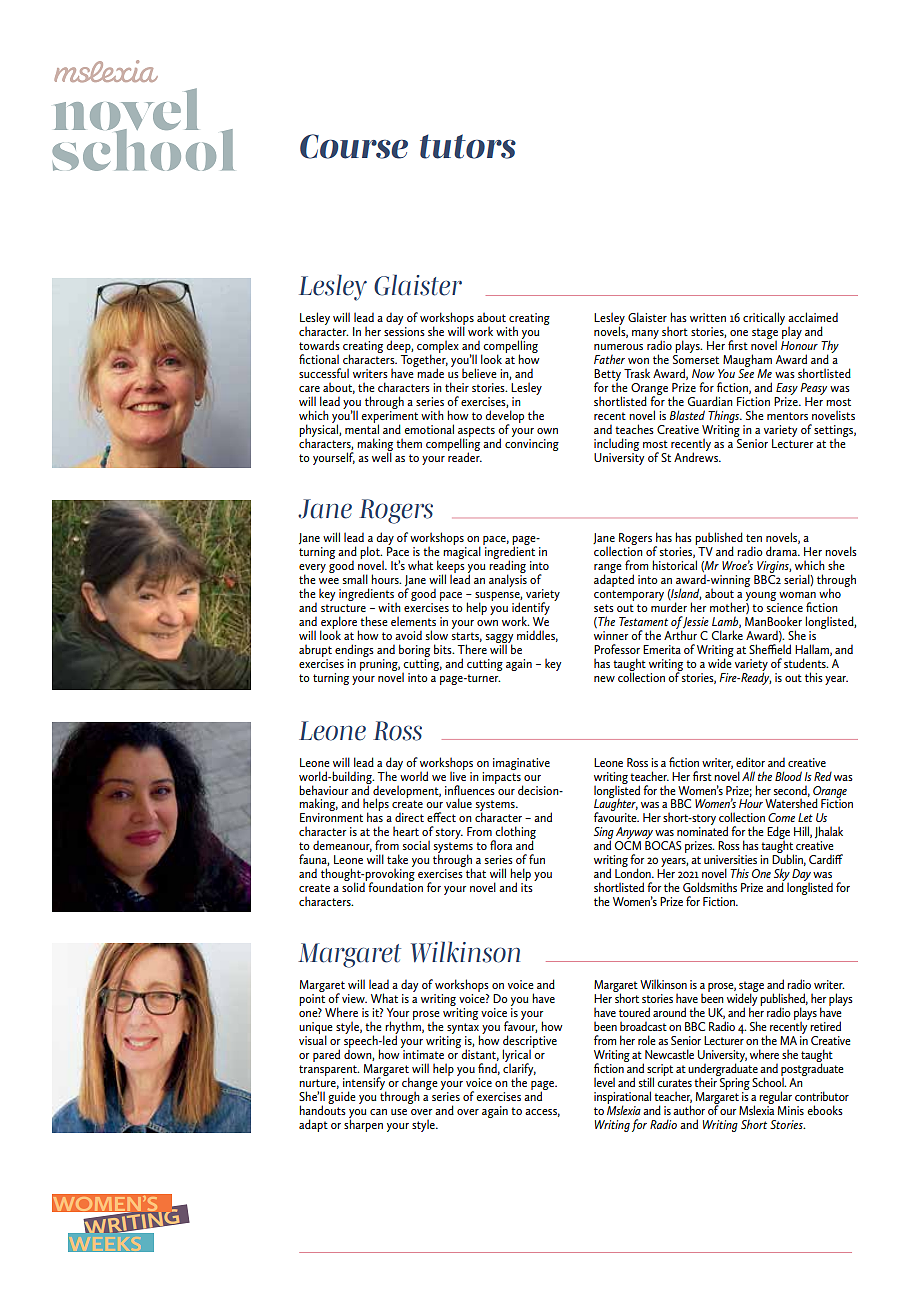  What do you see at coordinates (782, 876) in the document?
I see `Sky` at bounding box center [782, 876].
